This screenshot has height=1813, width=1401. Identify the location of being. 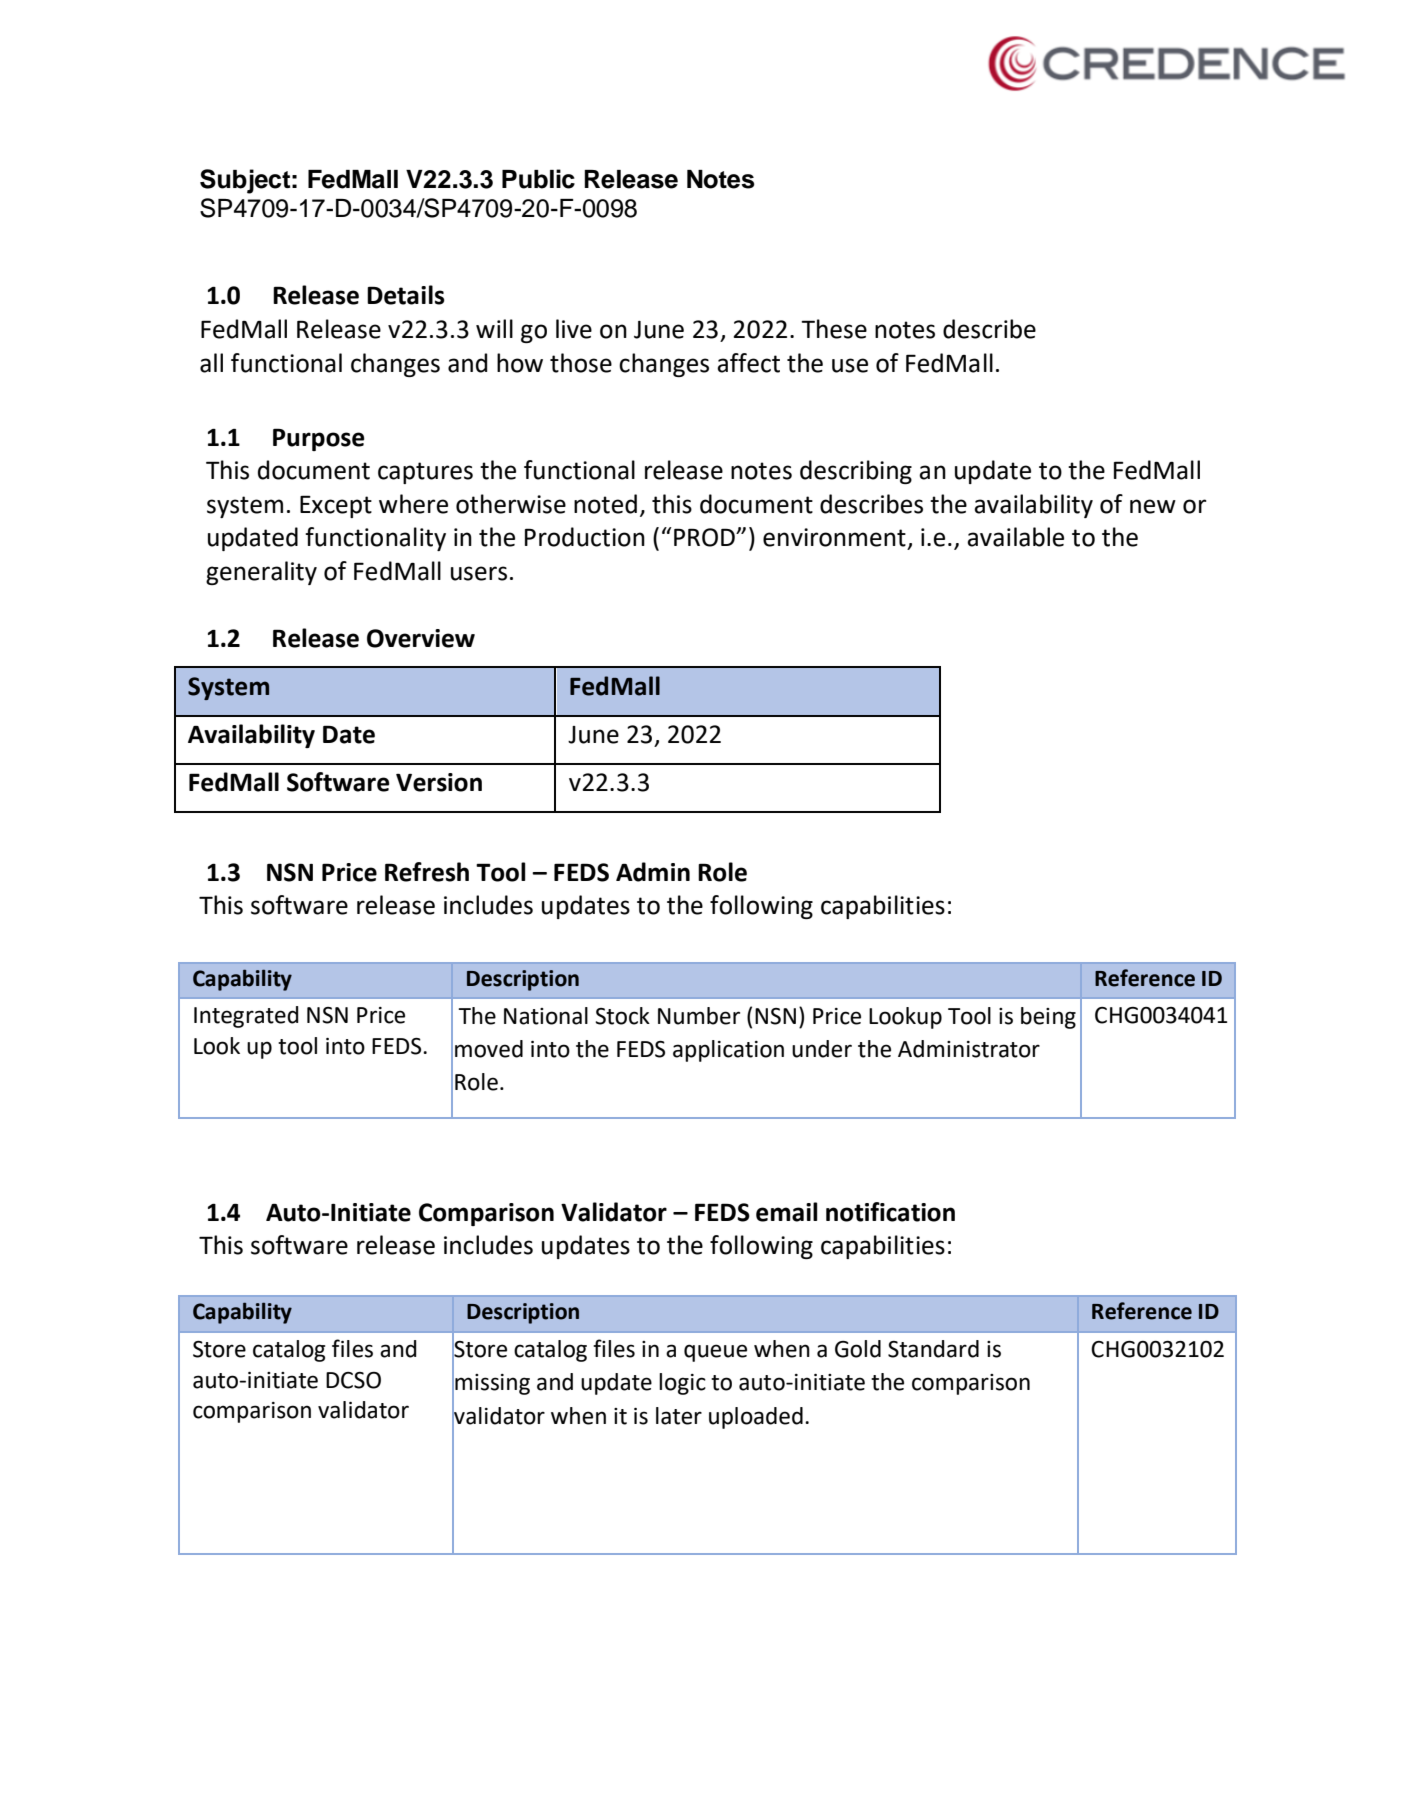
(1048, 1018).
